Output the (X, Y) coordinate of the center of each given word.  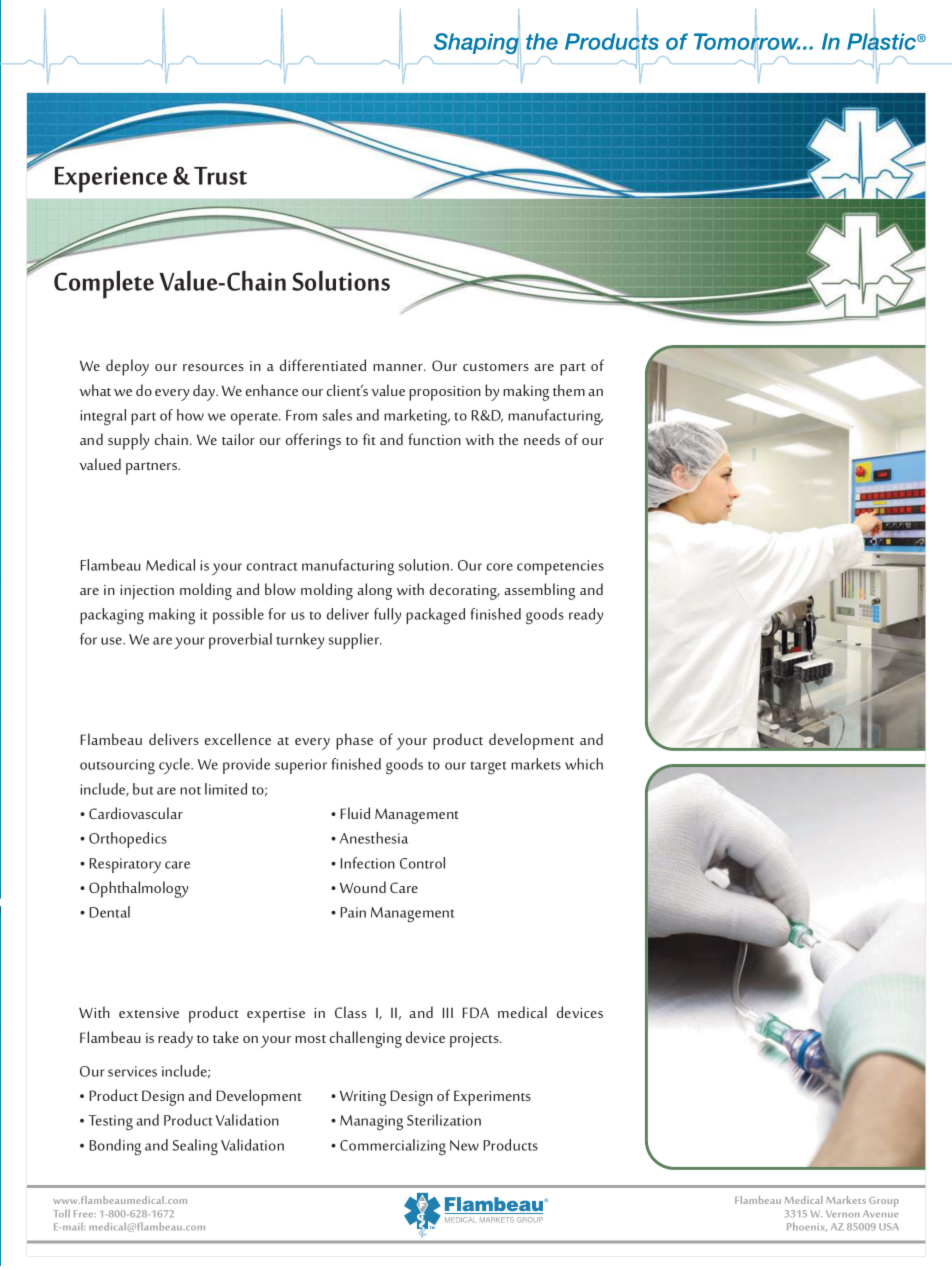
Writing (363, 1098)
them (569, 390)
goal (511, 1097)
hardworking (138, 1097)
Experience (111, 179)
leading (475, 262)
